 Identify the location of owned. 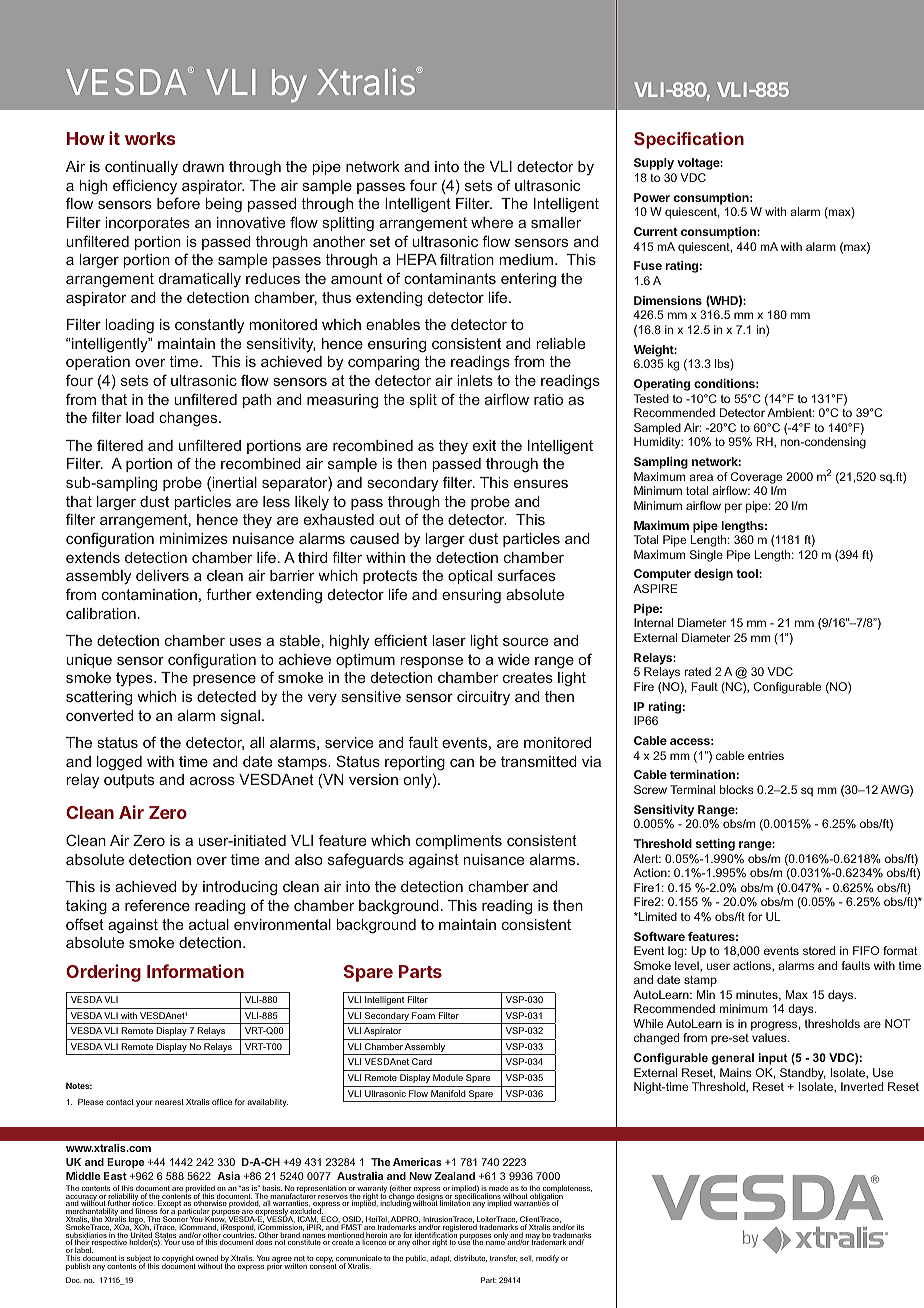
(207, 1259).
